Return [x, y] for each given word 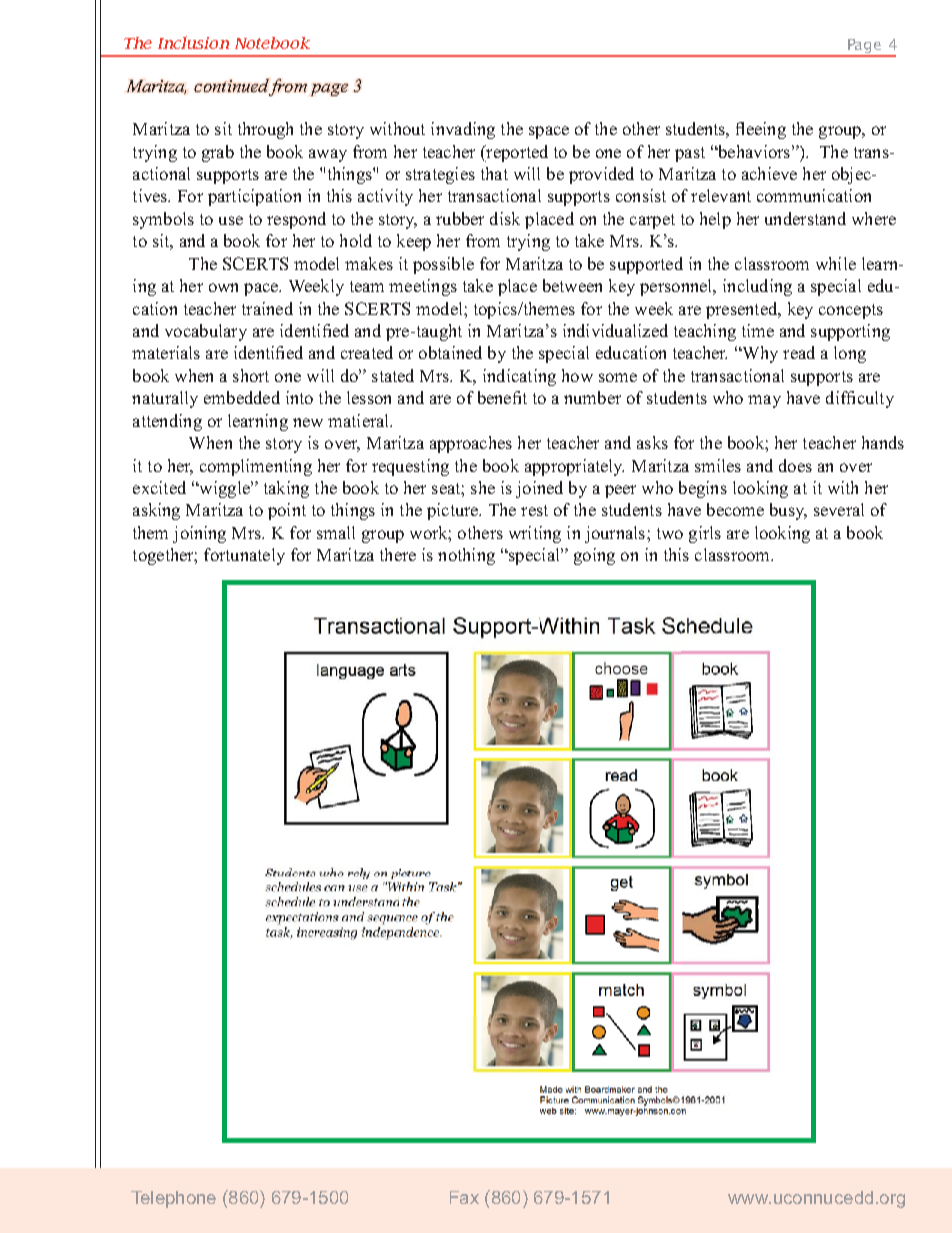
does [795, 465]
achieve [769, 173]
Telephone [173, 1199]
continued [231, 85]
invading [463, 130]
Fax [464, 1197]
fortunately [244, 556]
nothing [466, 556]
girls [705, 534]
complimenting [256, 467]
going [594, 556]
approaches [471, 444]
